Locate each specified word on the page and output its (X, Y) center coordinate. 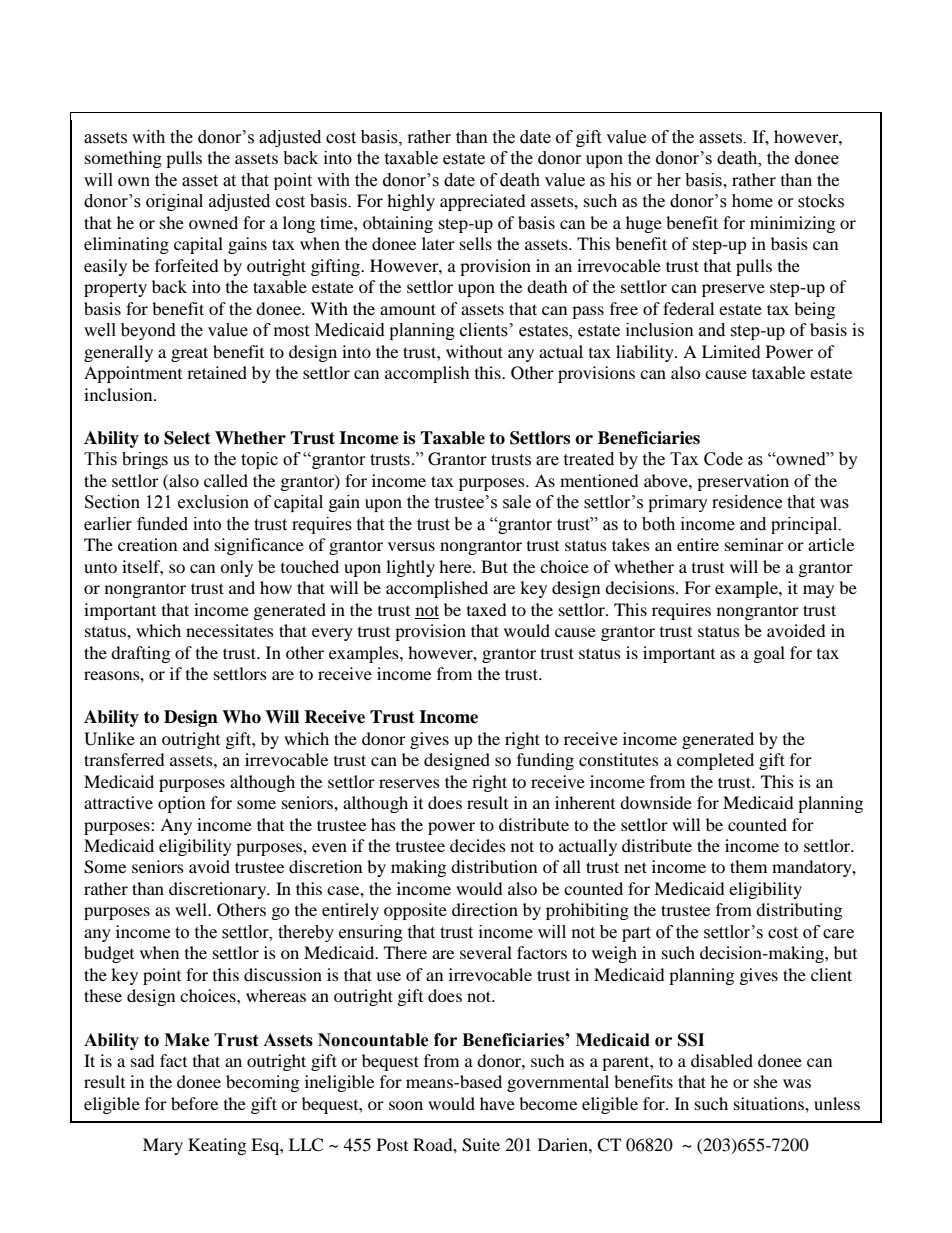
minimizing (792, 224)
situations (770, 1103)
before (194, 1103)
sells (476, 243)
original (174, 202)
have (497, 1103)
